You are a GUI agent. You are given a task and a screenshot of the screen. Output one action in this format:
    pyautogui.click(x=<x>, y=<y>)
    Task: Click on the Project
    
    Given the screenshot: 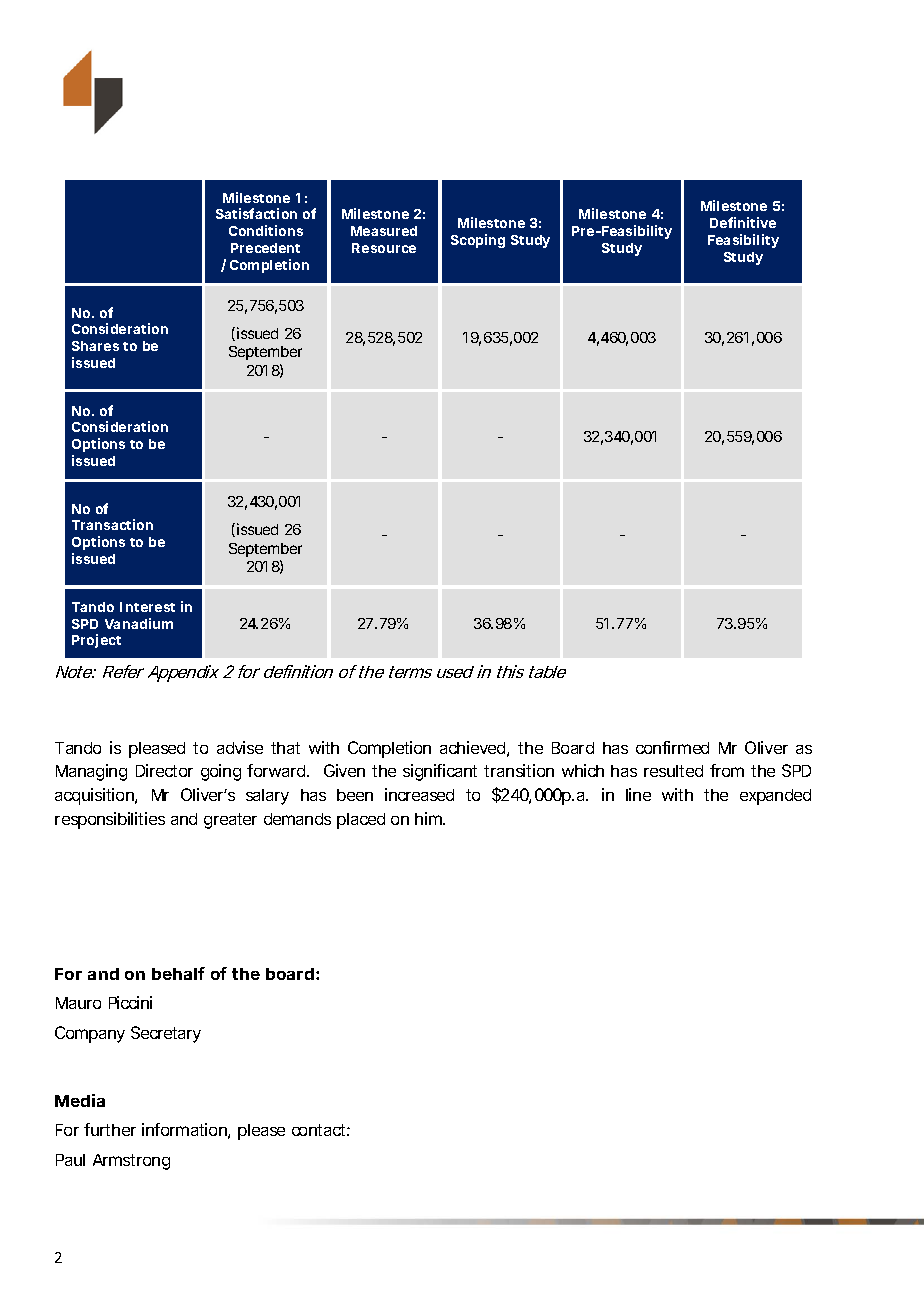 What is the action you would take?
    pyautogui.click(x=96, y=641)
